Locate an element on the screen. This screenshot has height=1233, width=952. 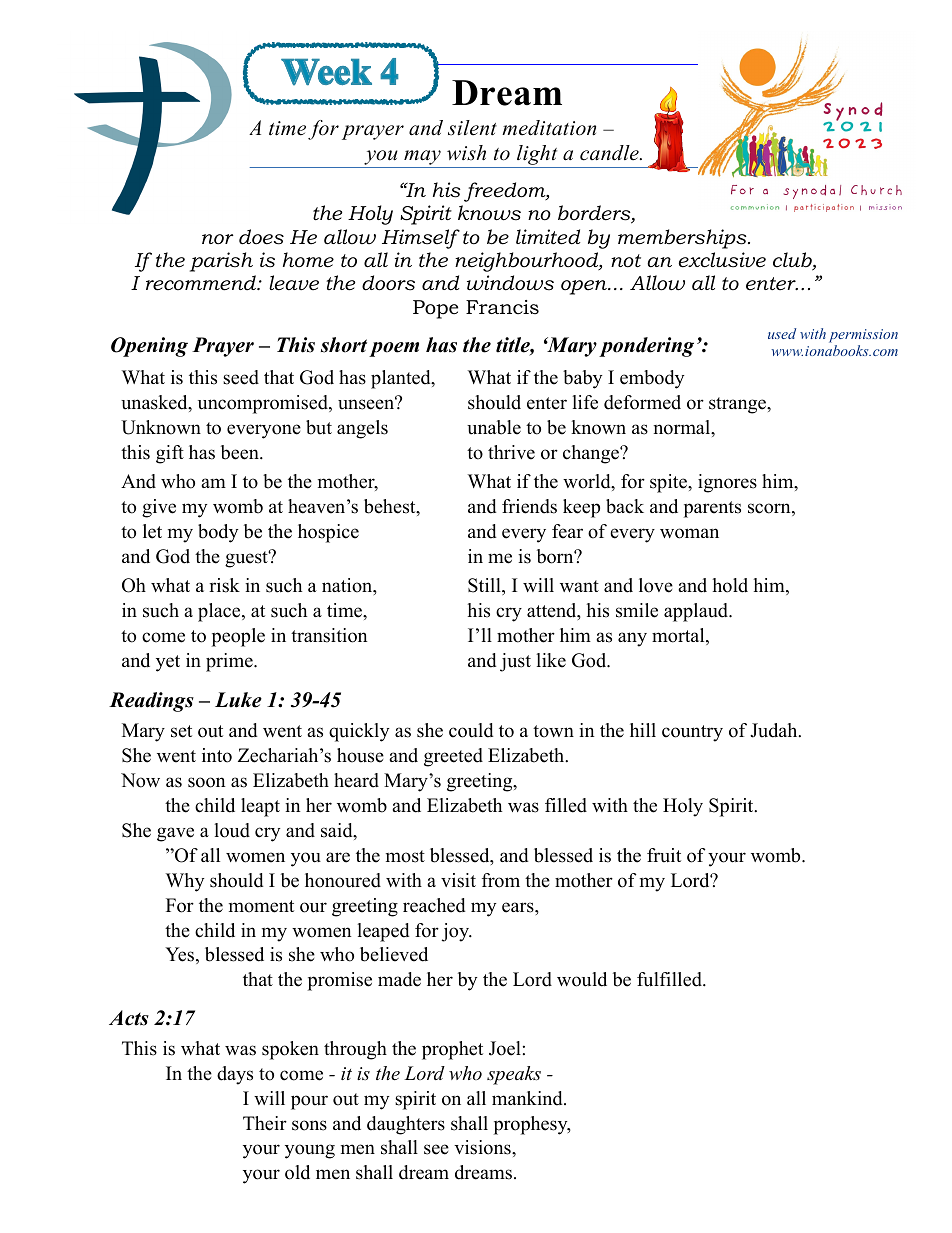
mankind is located at coordinates (528, 1098).
